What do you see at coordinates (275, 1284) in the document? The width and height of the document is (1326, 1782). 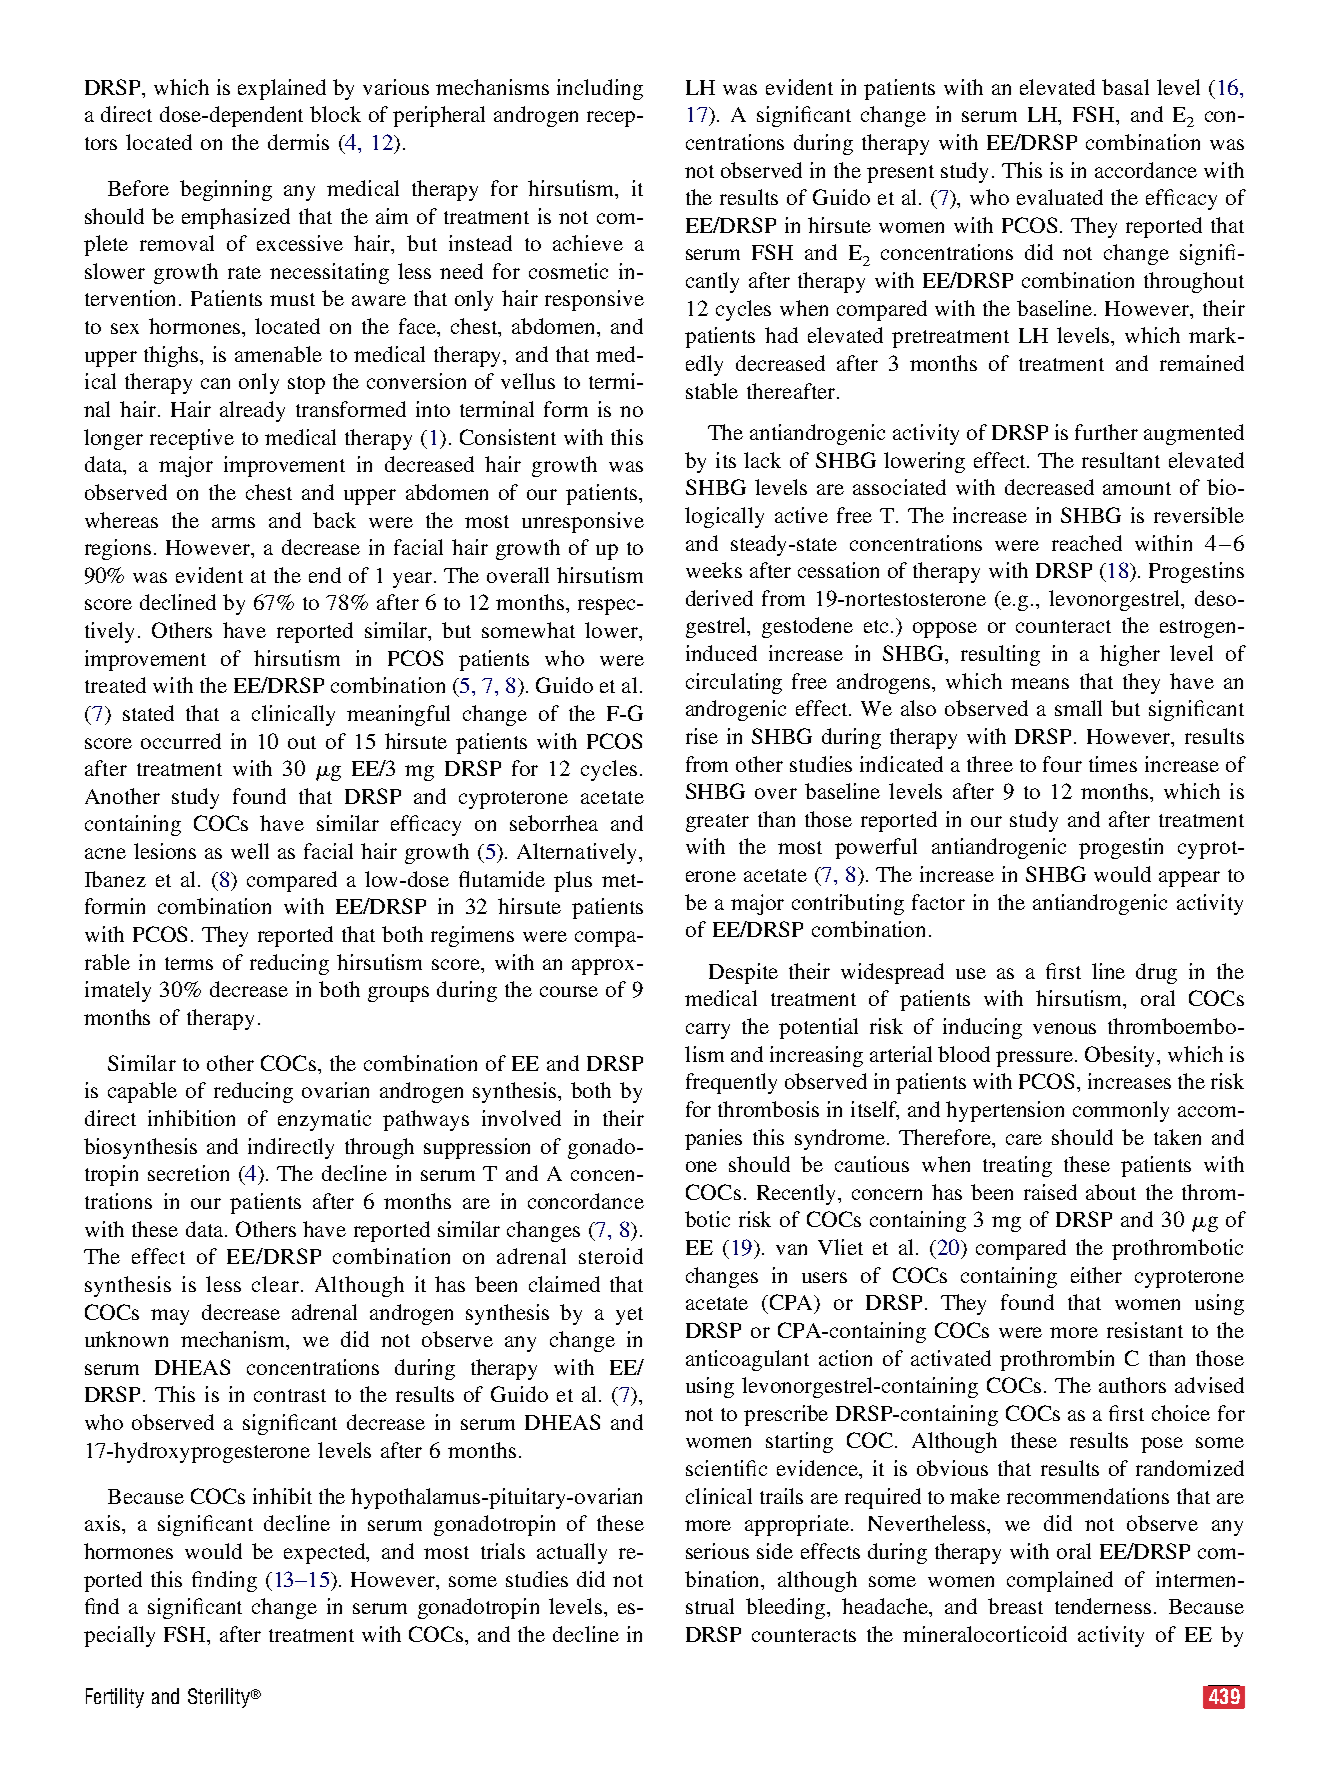 I see `clear` at bounding box center [275, 1284].
